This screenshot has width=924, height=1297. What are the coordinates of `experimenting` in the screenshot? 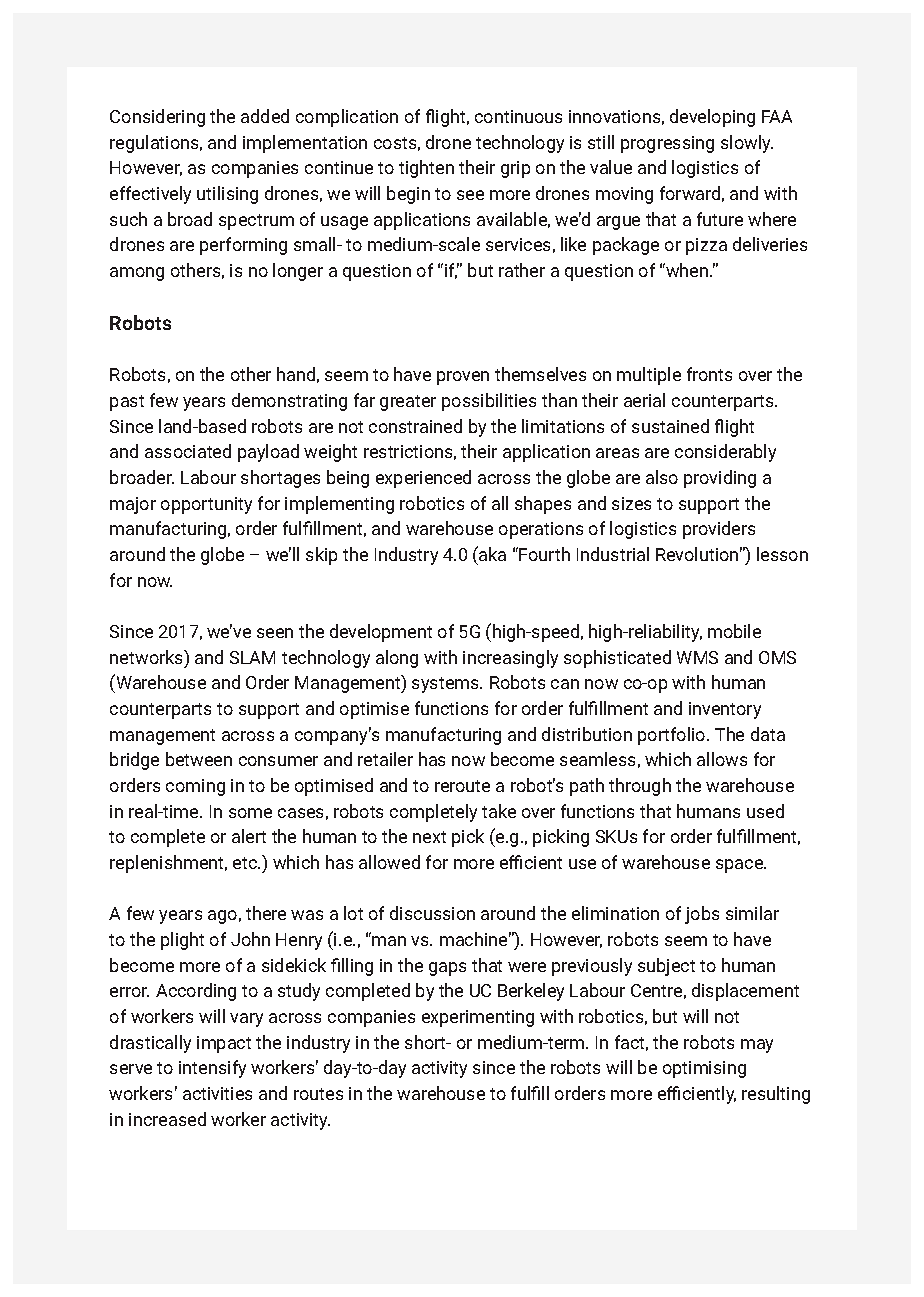 It's located at (478, 1018).
